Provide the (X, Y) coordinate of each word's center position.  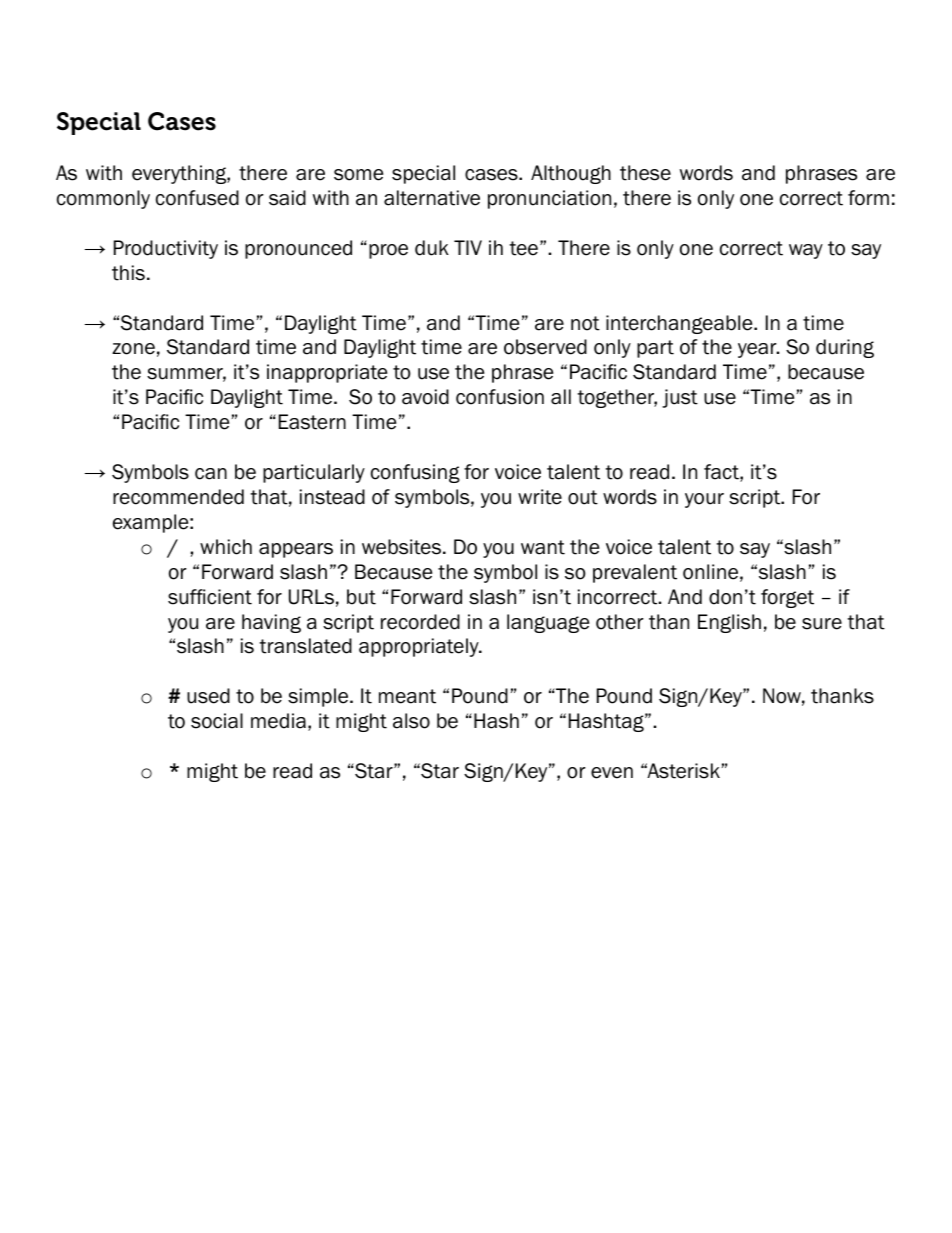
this (128, 273)
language (548, 623)
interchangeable (680, 324)
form (868, 198)
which (226, 547)
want (543, 547)
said (287, 198)
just (680, 398)
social (217, 721)
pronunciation (549, 199)
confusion (500, 397)
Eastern (312, 422)
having (271, 623)
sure (822, 624)
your (704, 500)
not (585, 323)
